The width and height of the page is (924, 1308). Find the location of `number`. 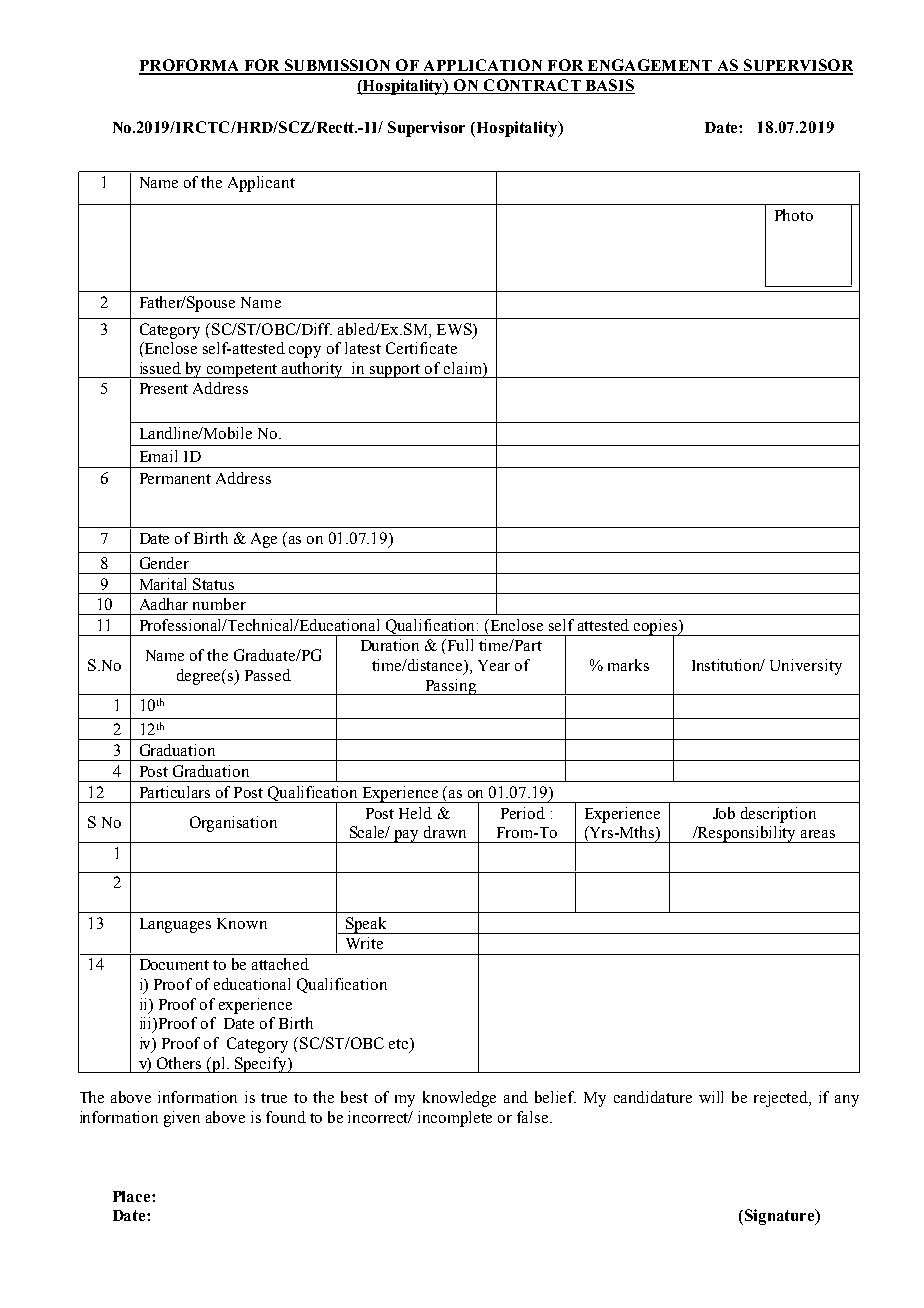

number is located at coordinates (219, 604).
